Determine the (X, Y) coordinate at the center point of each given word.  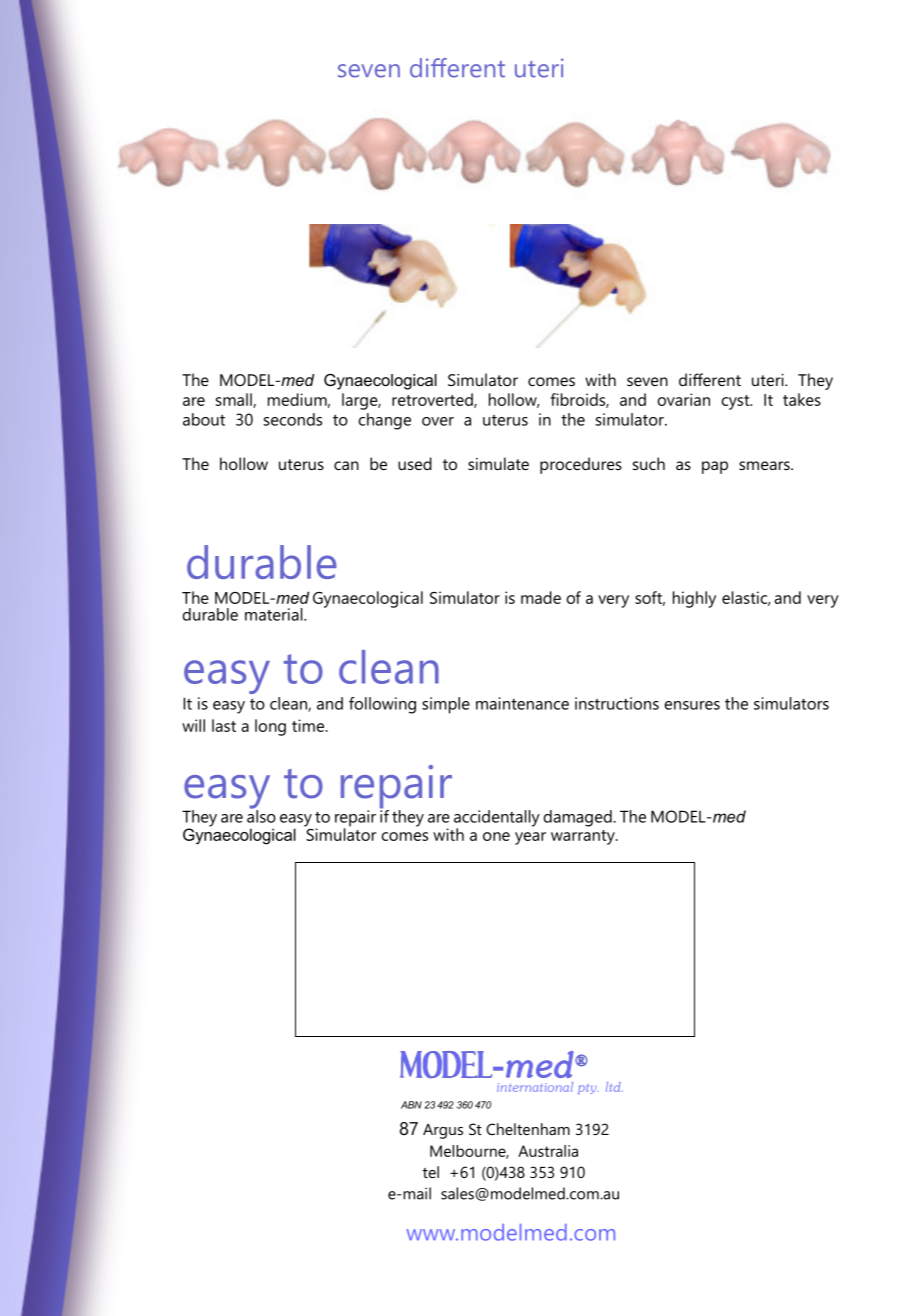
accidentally (497, 819)
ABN (411, 1105)
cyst (736, 402)
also (261, 815)
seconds (293, 419)
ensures (692, 705)
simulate (498, 463)
